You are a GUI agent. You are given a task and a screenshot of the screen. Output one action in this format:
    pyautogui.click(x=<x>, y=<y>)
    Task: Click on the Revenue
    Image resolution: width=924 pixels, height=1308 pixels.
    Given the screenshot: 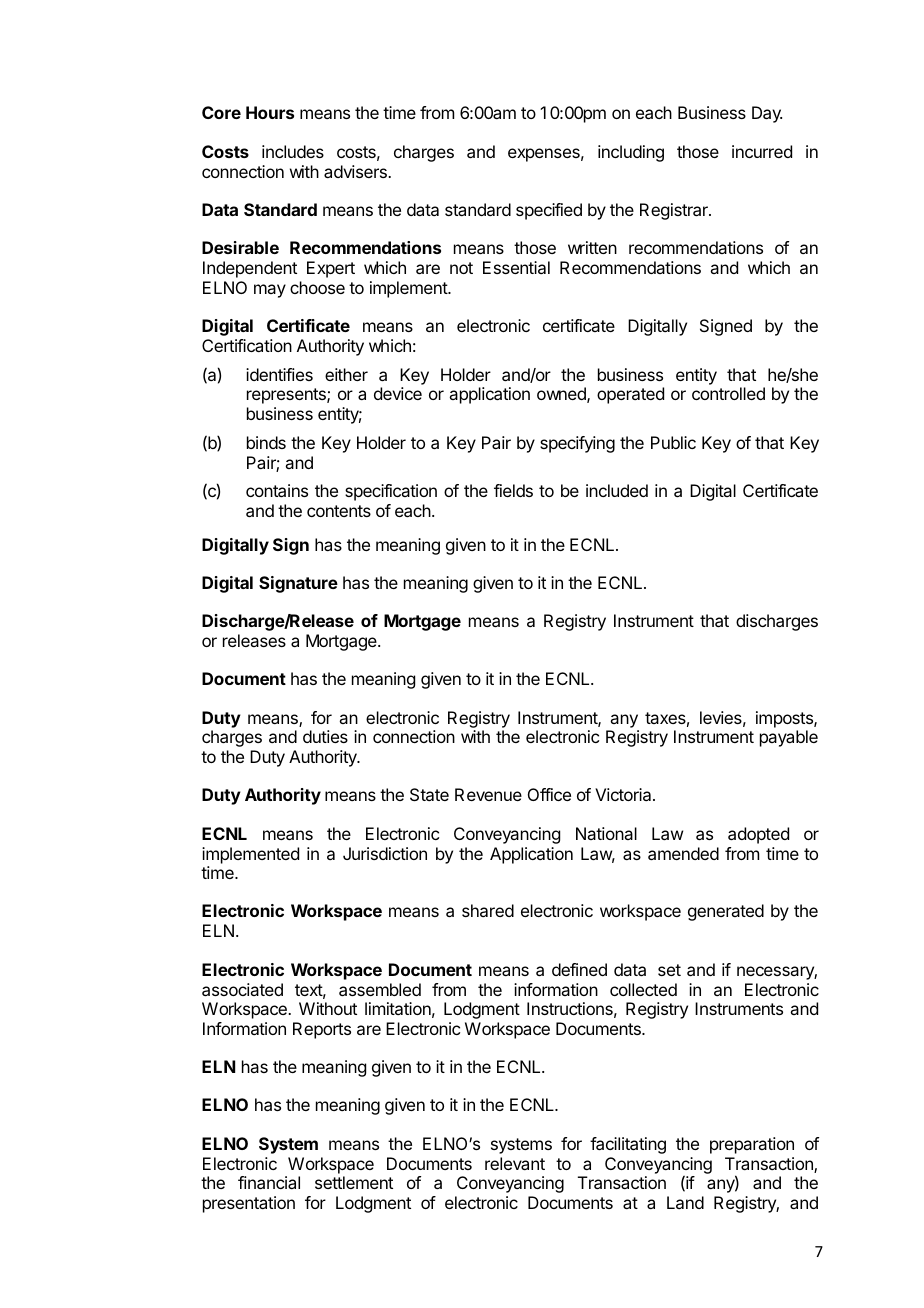 What is the action you would take?
    pyautogui.click(x=488, y=794)
